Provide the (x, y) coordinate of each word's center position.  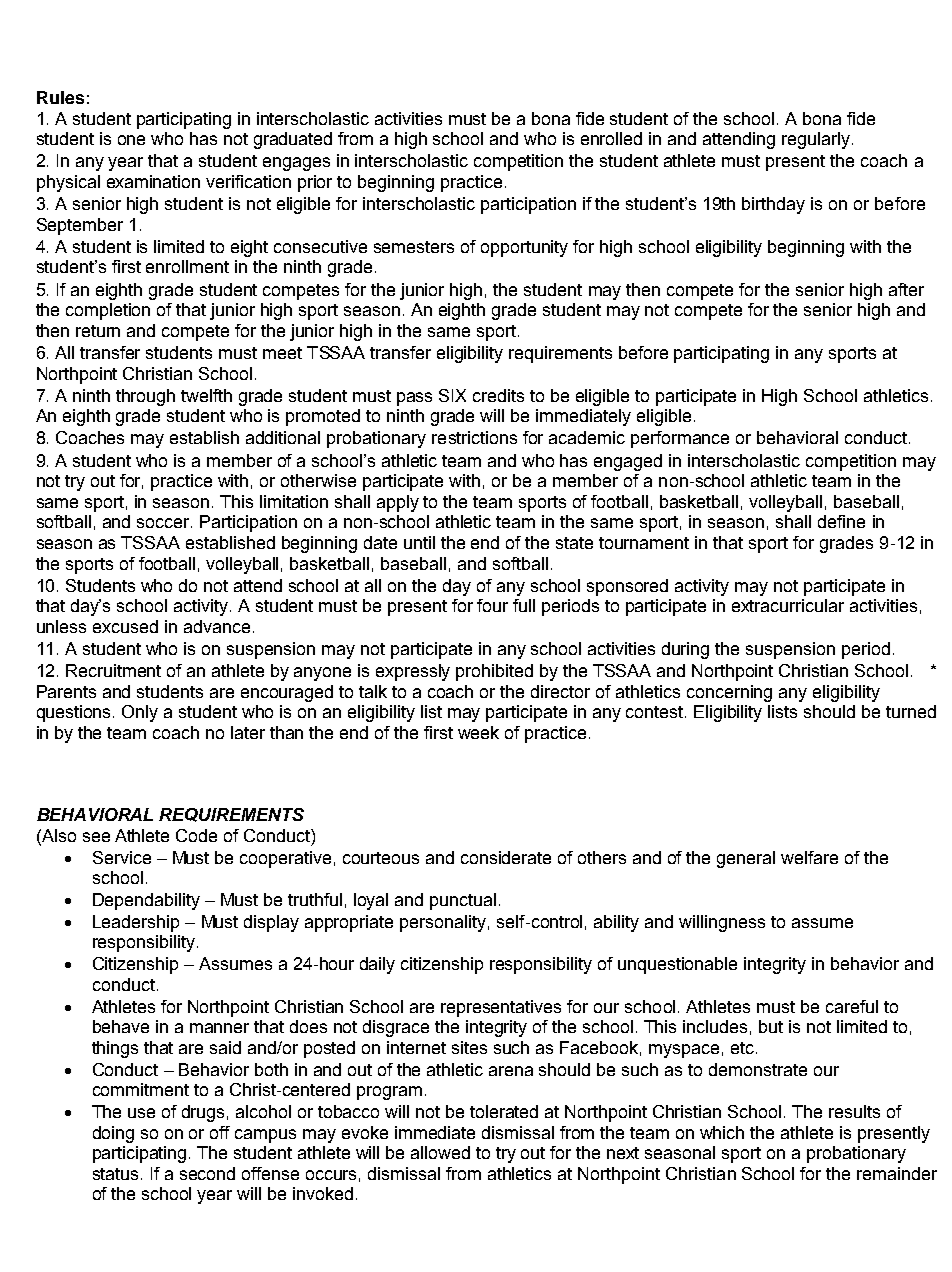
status (117, 1174)
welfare (809, 857)
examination (153, 181)
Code (196, 835)
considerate (506, 857)
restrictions (474, 437)
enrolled (611, 138)
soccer (164, 523)
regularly (816, 140)
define (841, 521)
